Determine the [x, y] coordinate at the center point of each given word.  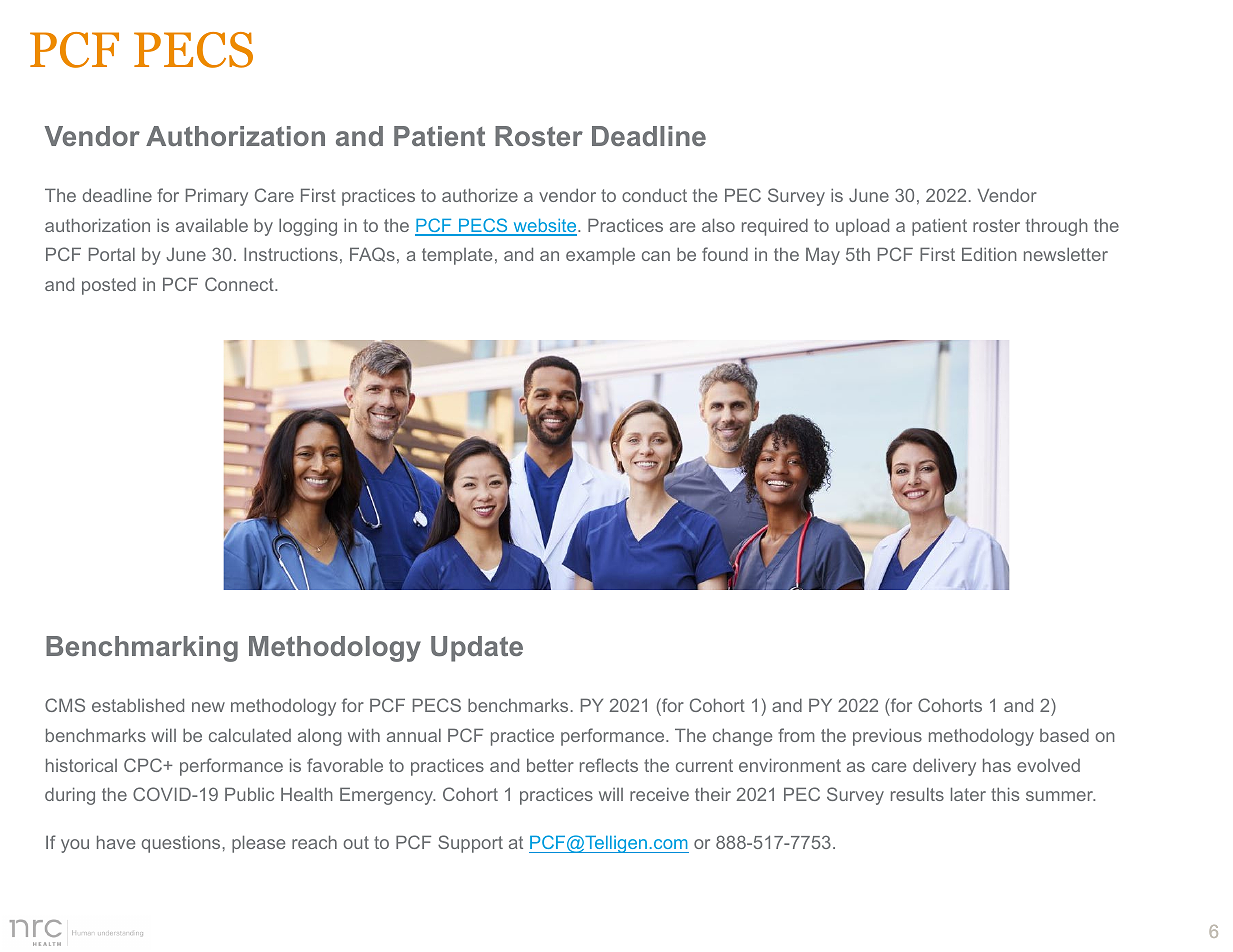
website [545, 227]
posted [109, 286]
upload [862, 227]
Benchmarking [142, 649]
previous [887, 737]
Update [477, 649]
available [212, 225]
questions [181, 844]
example [600, 256]
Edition [989, 254]
